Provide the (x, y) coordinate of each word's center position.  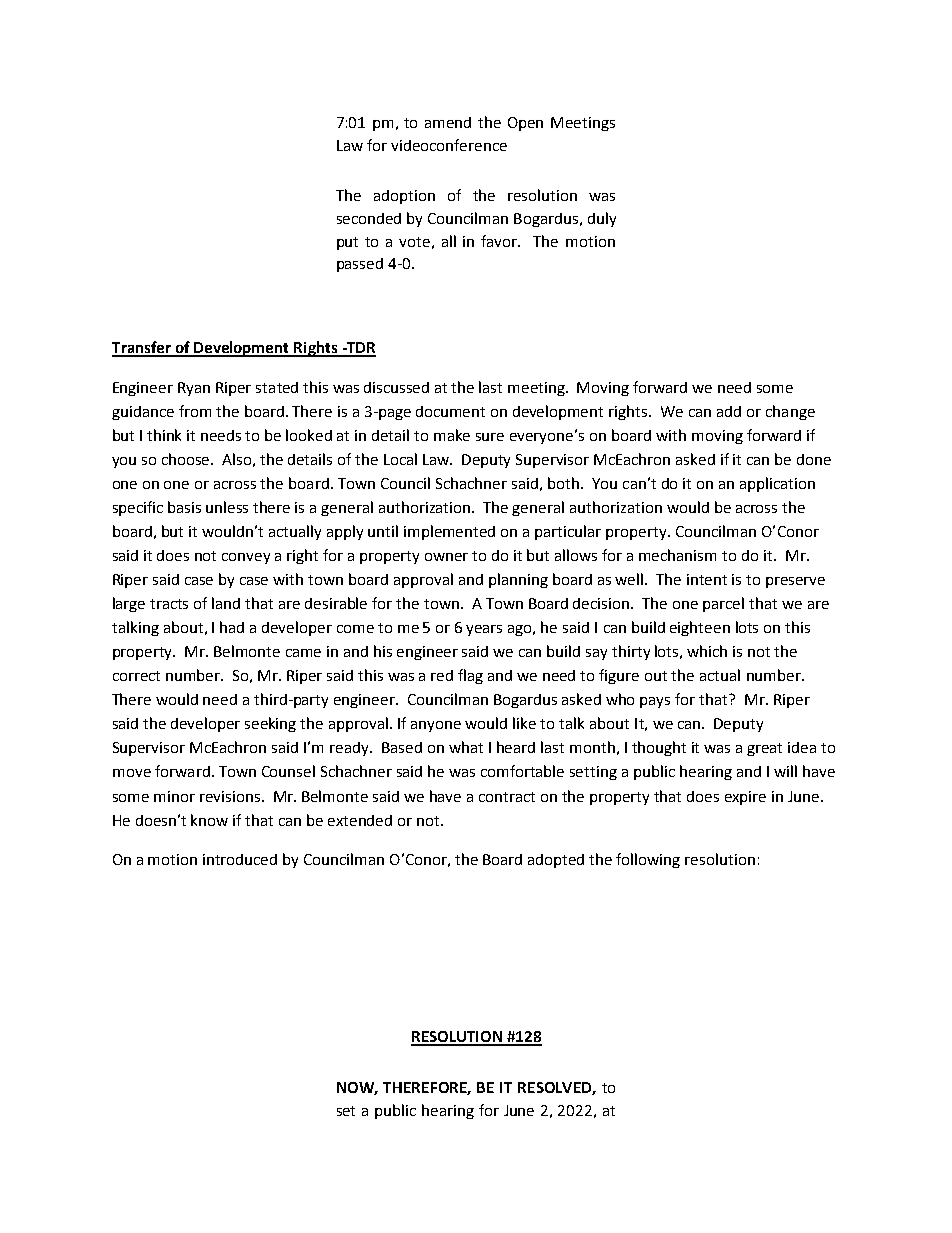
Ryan (194, 389)
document (450, 411)
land (226, 603)
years (484, 630)
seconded (369, 218)
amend (448, 122)
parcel (723, 604)
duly (602, 219)
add (729, 411)
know (209, 820)
